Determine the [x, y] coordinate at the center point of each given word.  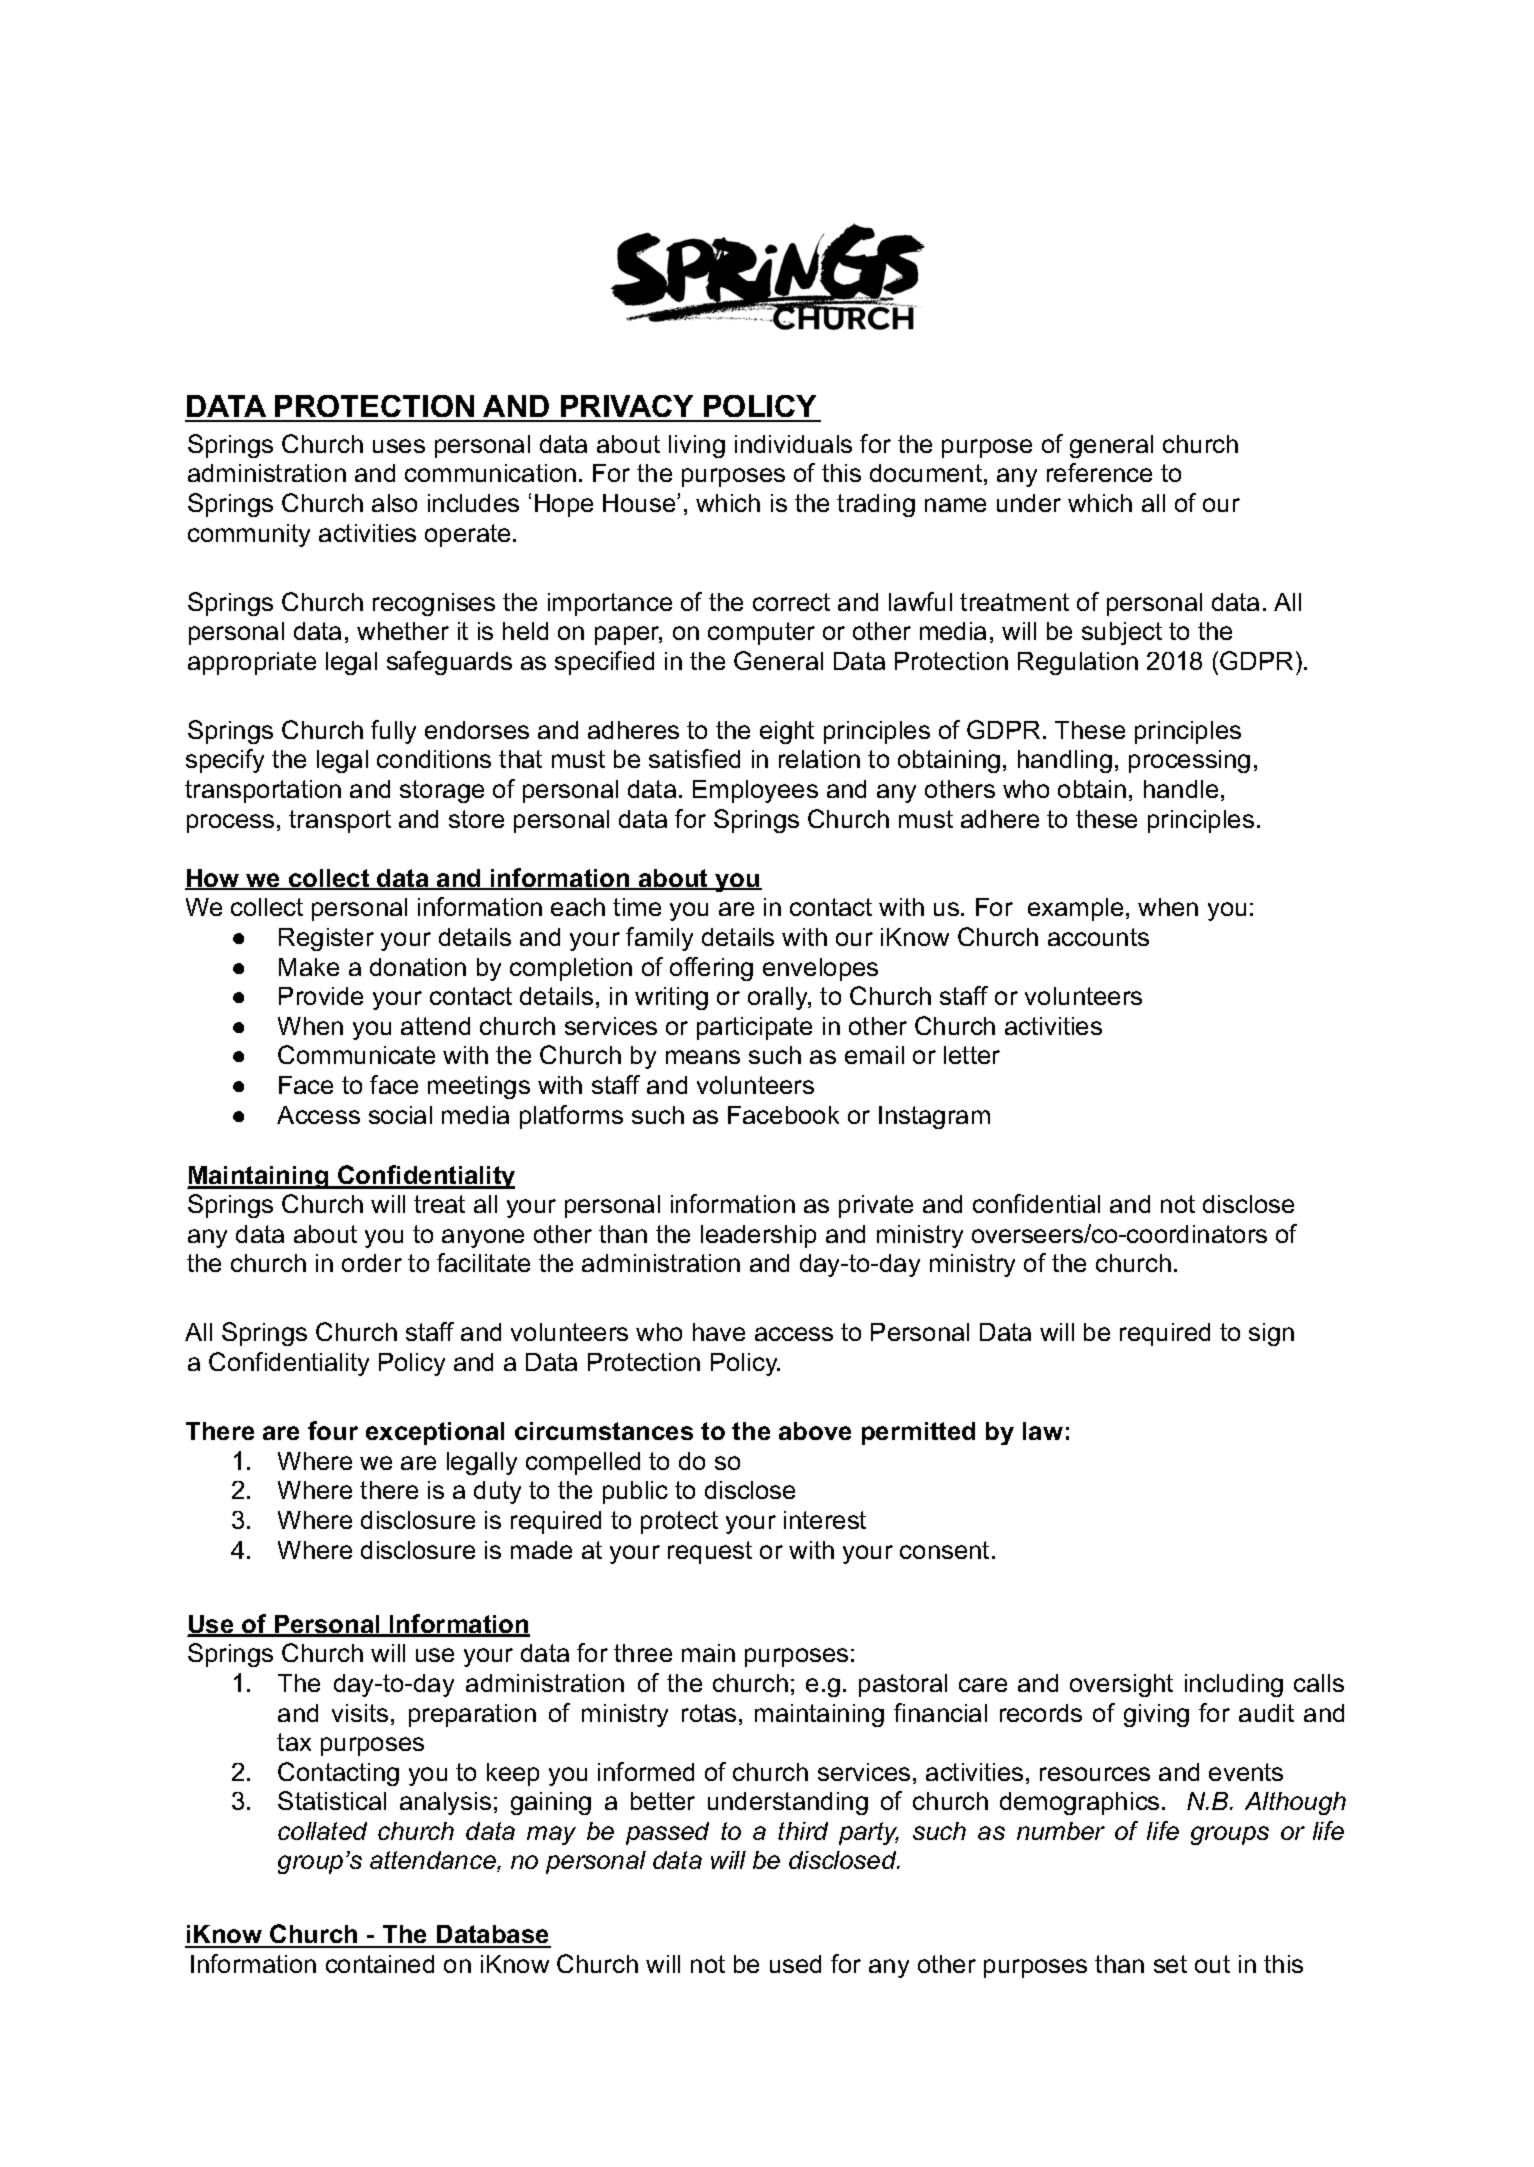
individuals [793, 444]
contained [380, 1964]
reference [1099, 472]
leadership [758, 1236]
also [394, 503]
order [372, 1263]
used [795, 1964]
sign [1271, 1334]
